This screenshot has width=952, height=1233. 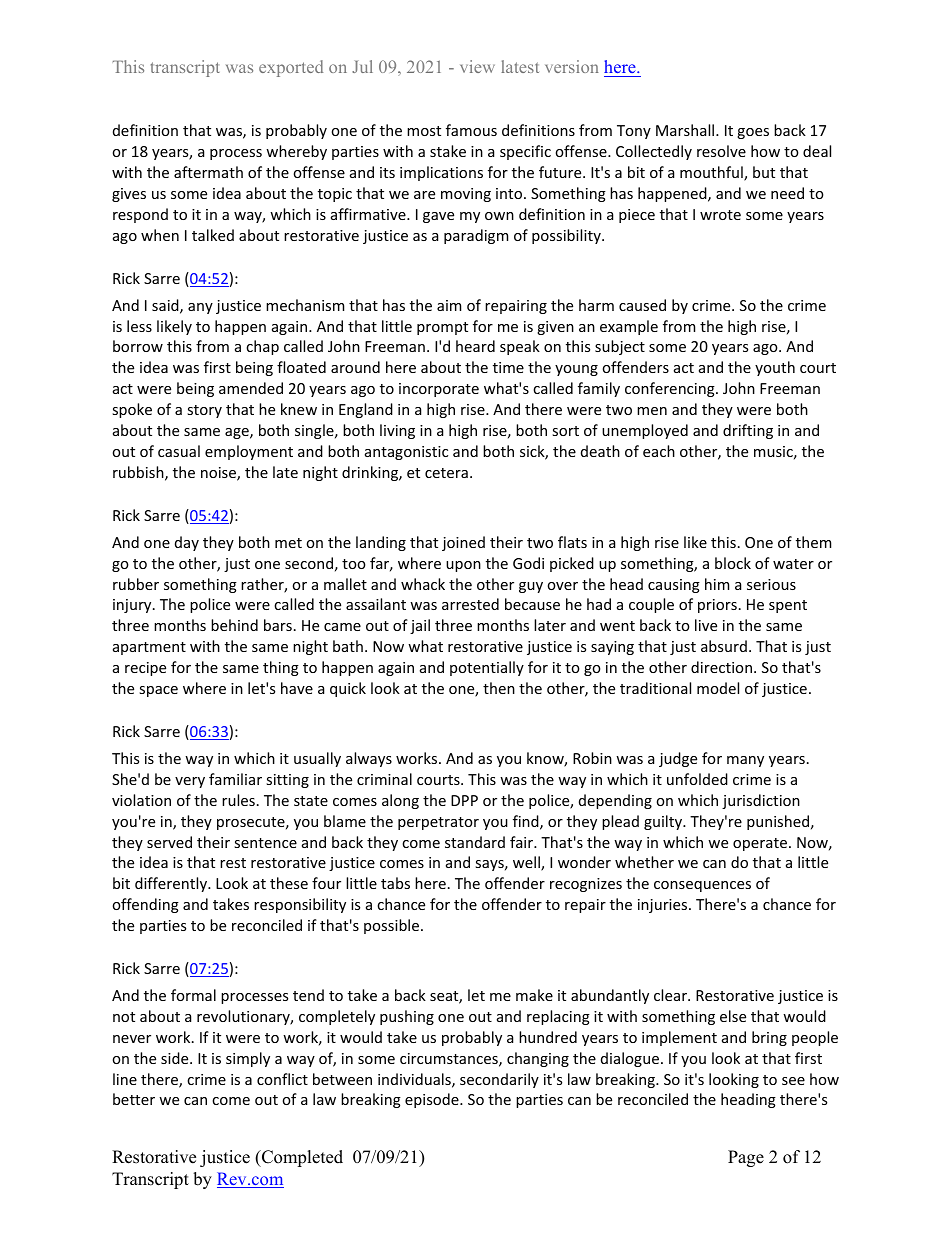 I want to click on priors, so click(x=717, y=606).
